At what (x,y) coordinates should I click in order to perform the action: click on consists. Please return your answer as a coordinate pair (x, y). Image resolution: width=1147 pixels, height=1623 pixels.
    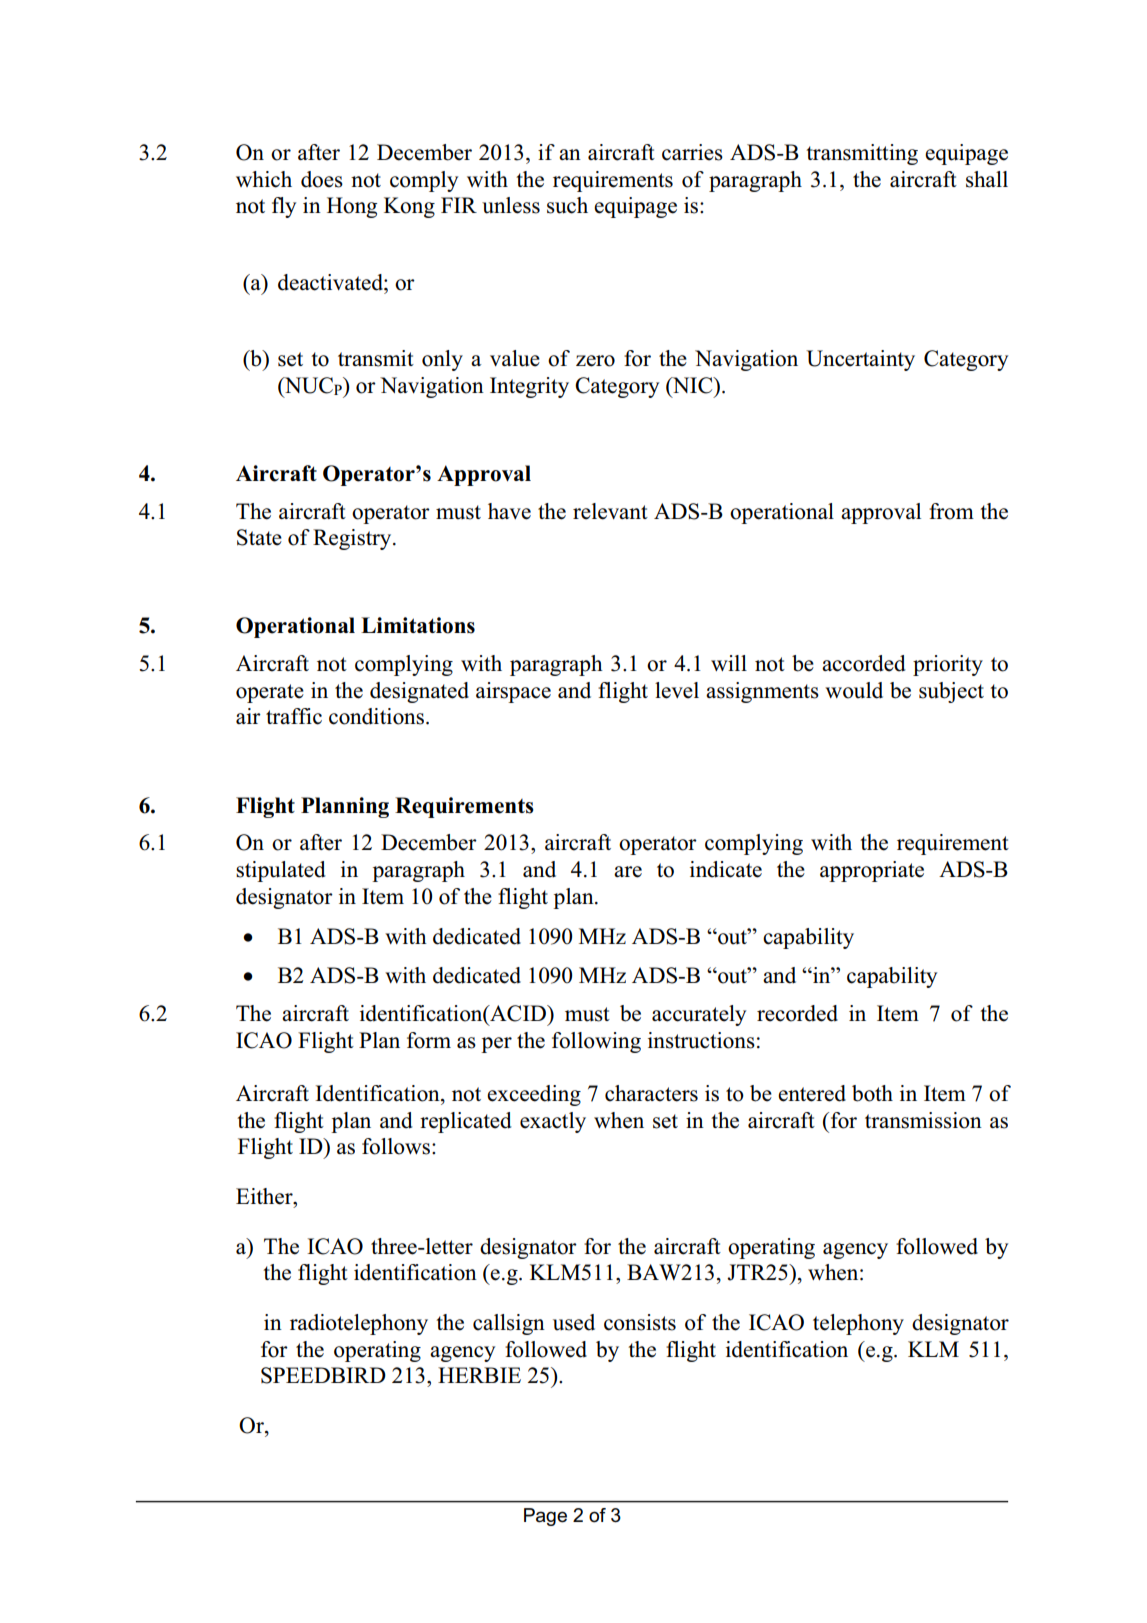
    Looking at the image, I should click on (640, 1322).
